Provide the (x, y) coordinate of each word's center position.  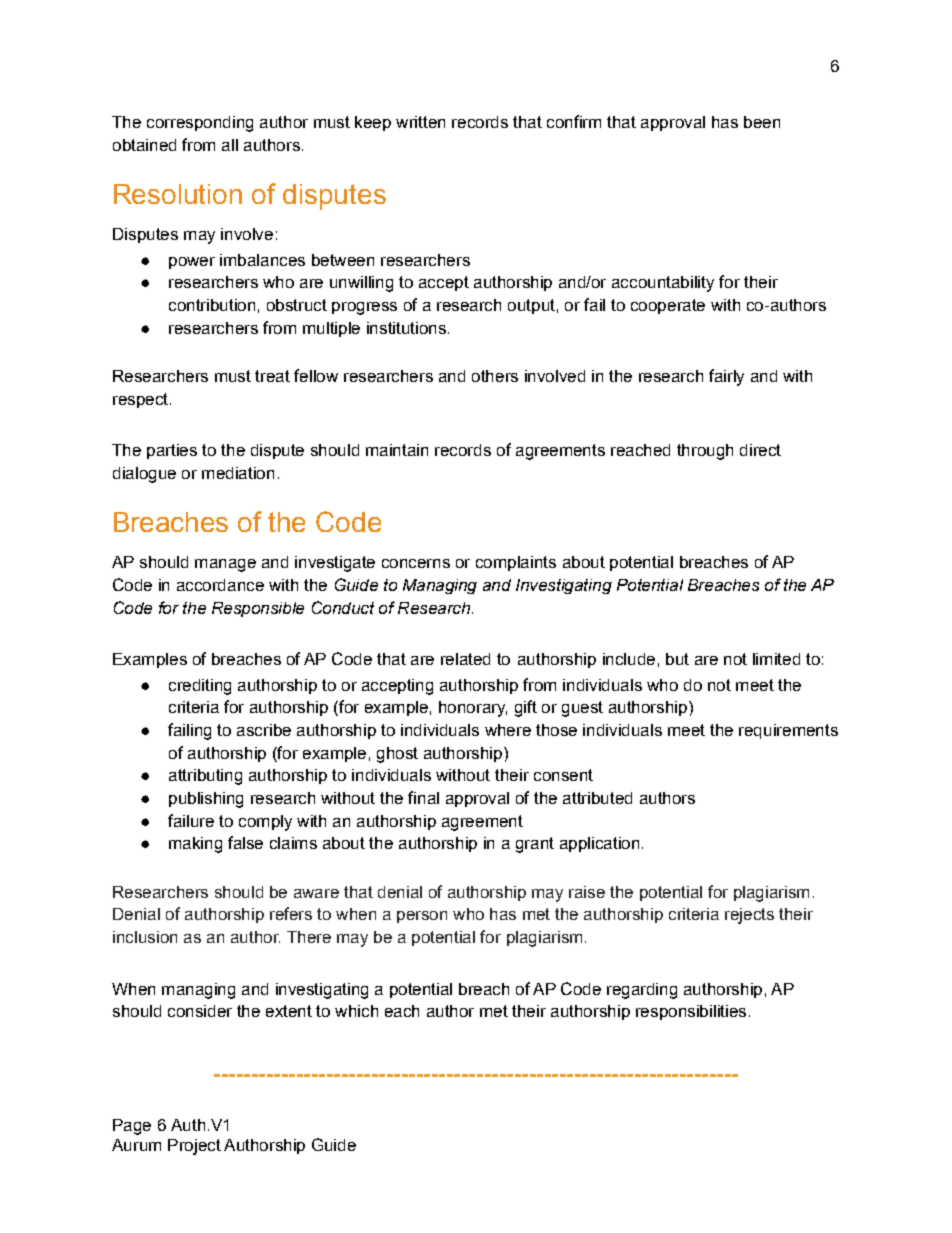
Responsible (258, 609)
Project (194, 1147)
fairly (726, 377)
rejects (749, 916)
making (195, 845)
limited (776, 659)
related (465, 659)
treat (272, 376)
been (762, 122)
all (230, 145)
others (495, 376)
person (422, 917)
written (420, 122)
